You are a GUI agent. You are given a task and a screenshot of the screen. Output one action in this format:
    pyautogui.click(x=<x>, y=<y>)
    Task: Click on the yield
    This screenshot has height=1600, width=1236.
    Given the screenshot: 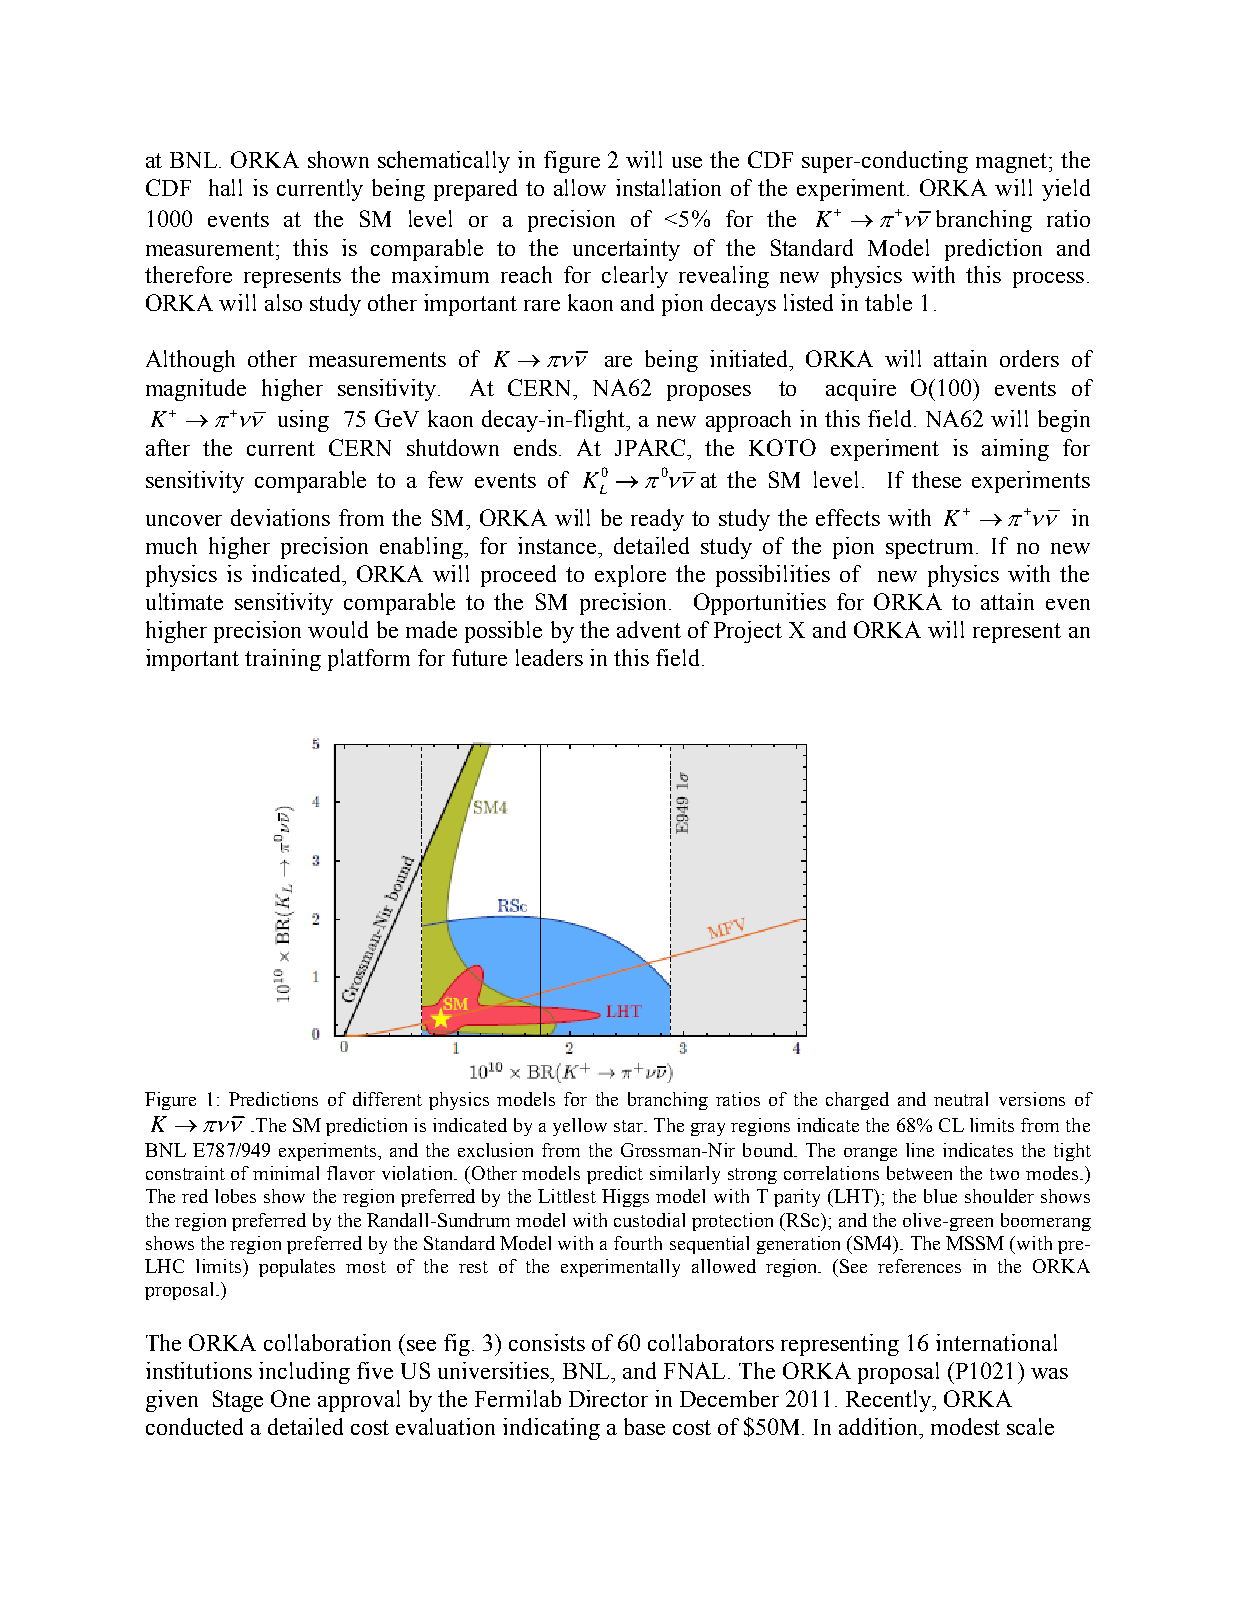 What is the action you would take?
    pyautogui.click(x=1066, y=190)
